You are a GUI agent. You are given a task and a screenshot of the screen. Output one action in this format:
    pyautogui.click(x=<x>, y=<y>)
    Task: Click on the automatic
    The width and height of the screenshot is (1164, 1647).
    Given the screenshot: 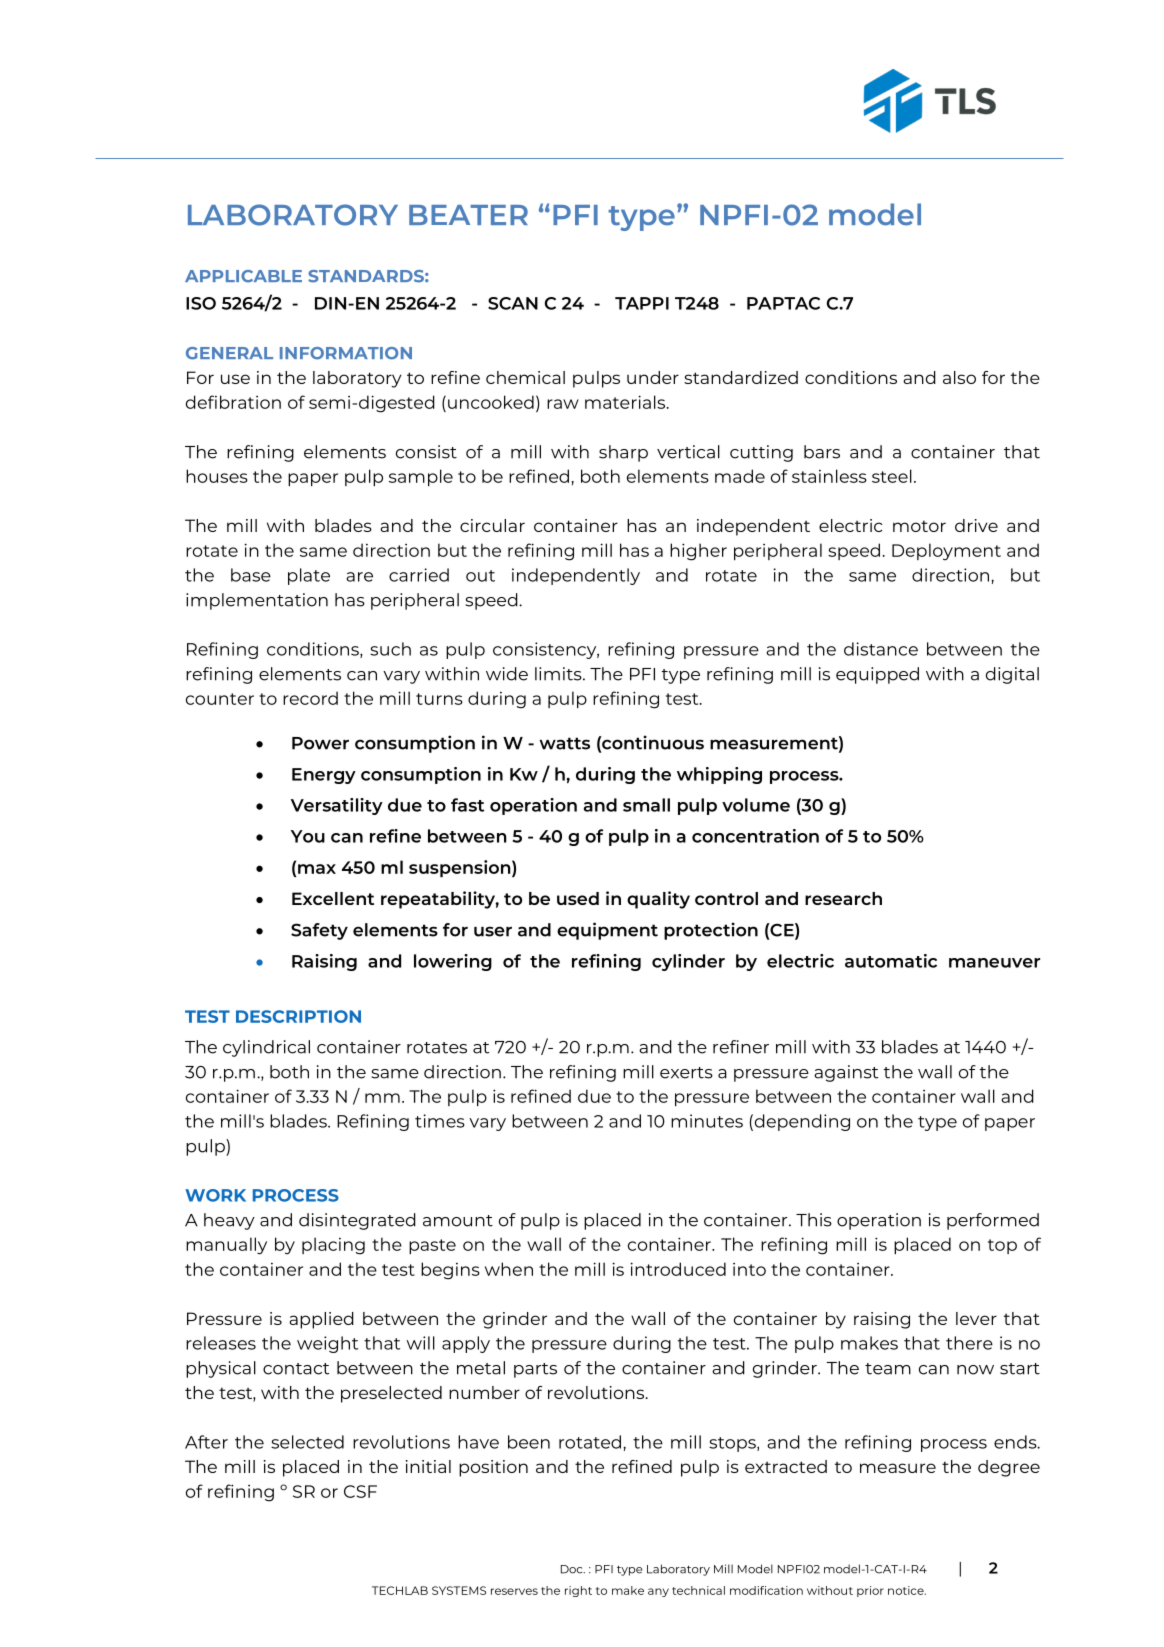 What is the action you would take?
    pyautogui.click(x=891, y=961)
